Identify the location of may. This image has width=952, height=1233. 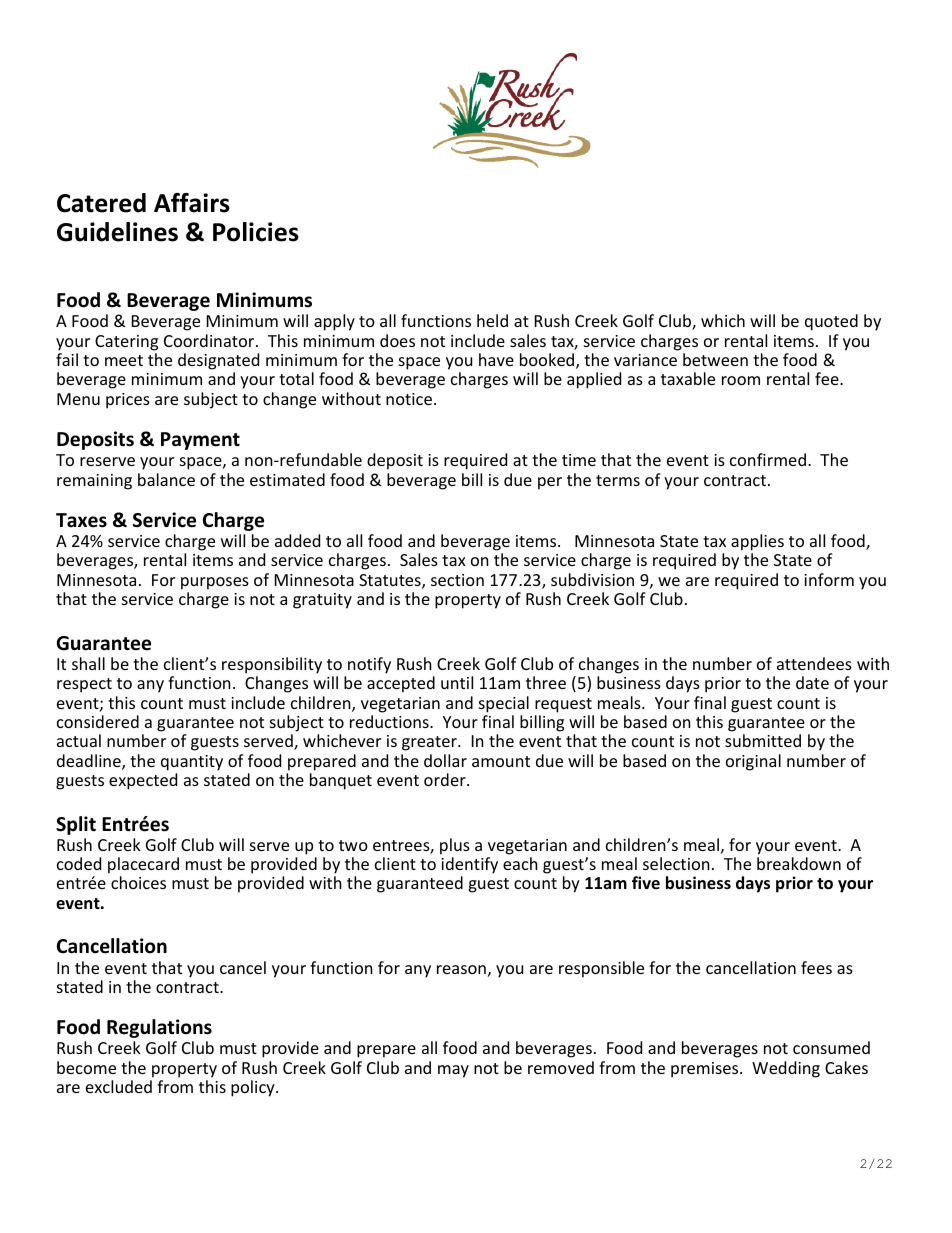
(453, 1071).
